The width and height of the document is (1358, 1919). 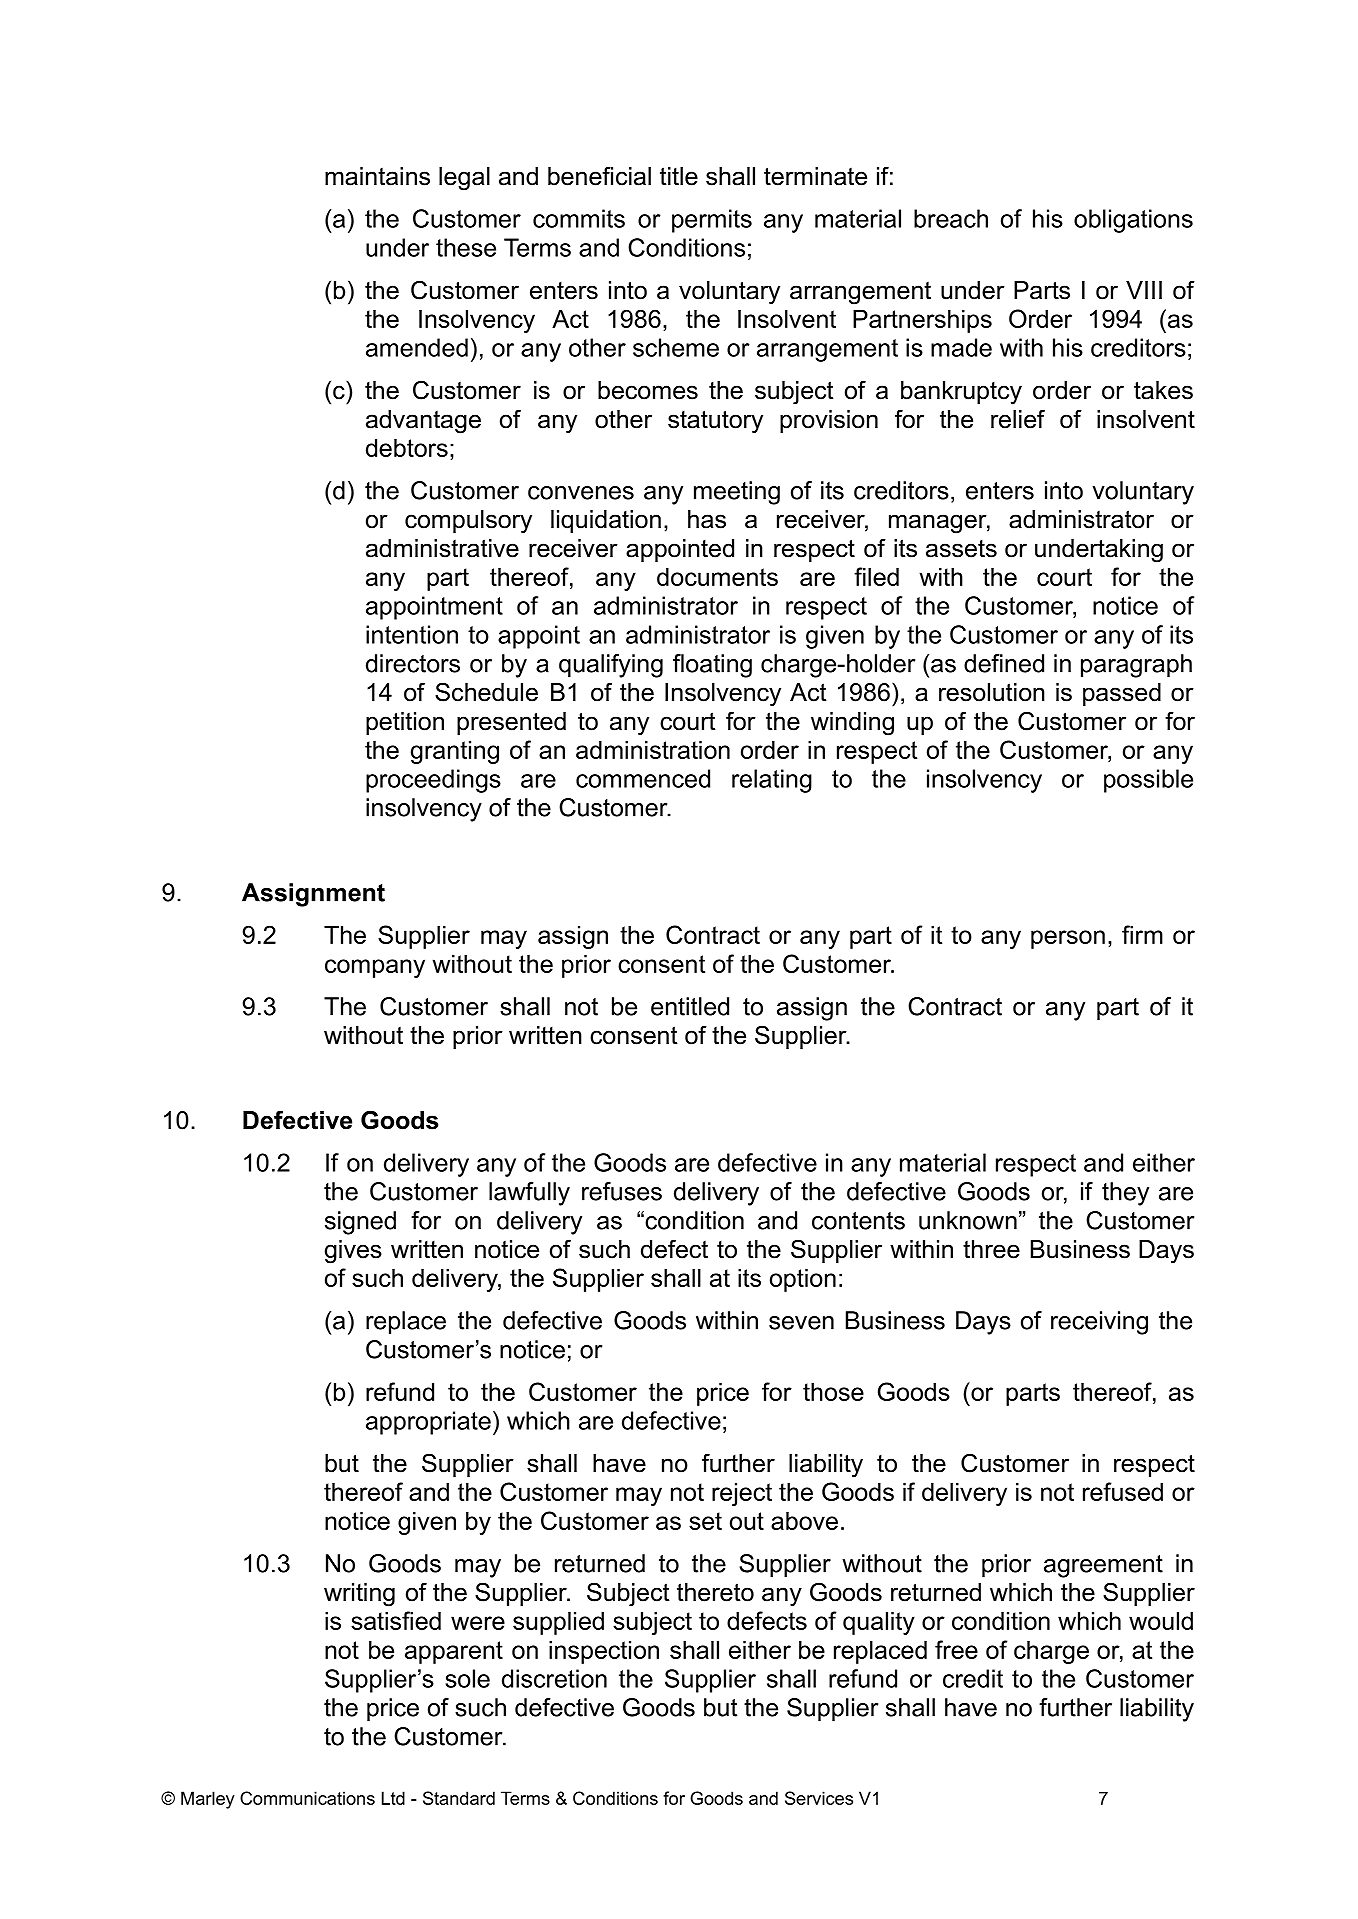 What do you see at coordinates (1133, 221) in the document?
I see `obligations` at bounding box center [1133, 221].
